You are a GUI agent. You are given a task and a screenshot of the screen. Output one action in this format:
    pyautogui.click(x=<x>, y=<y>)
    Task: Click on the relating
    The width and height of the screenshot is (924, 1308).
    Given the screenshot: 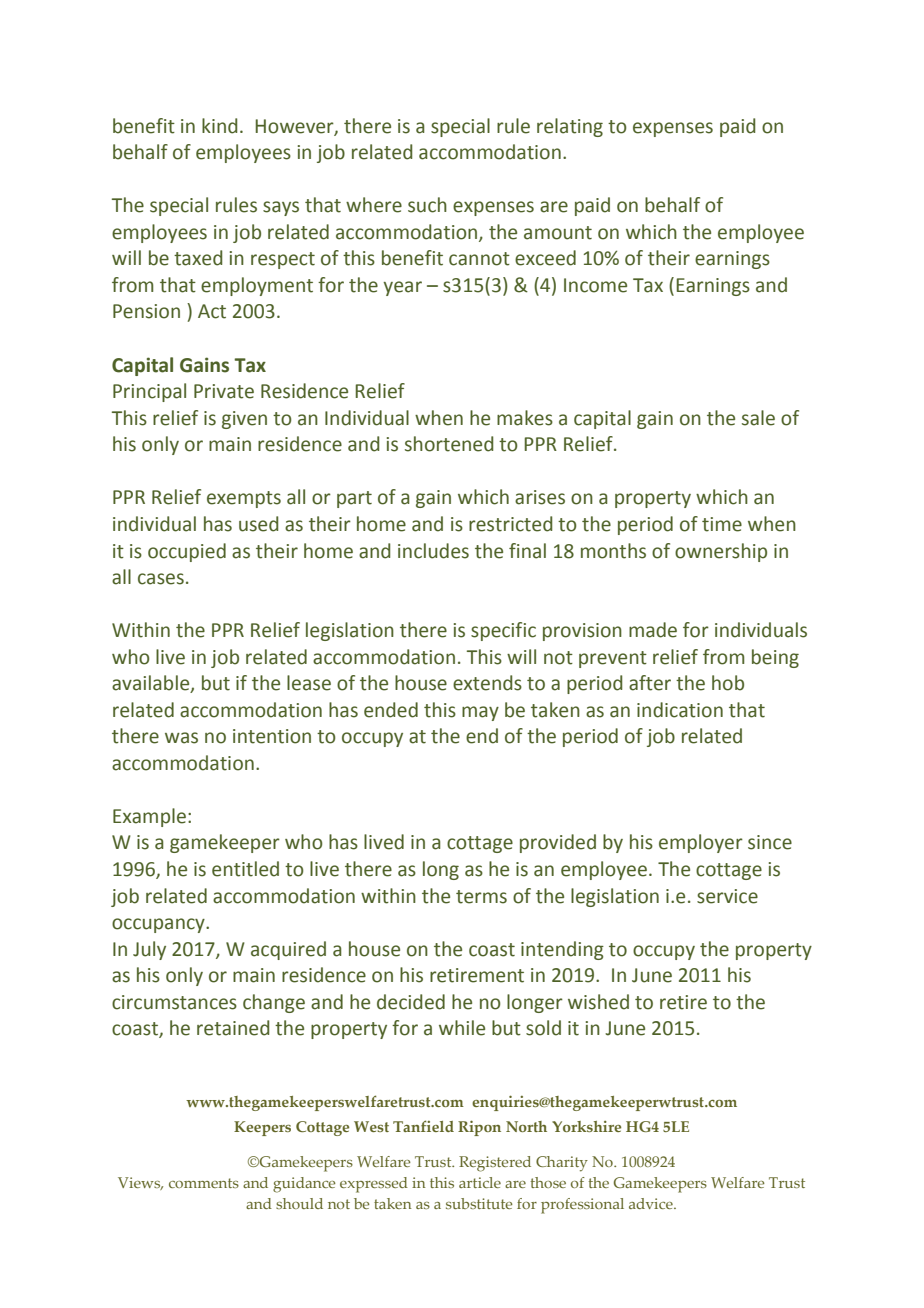 What is the action you would take?
    pyautogui.click(x=570, y=127)
